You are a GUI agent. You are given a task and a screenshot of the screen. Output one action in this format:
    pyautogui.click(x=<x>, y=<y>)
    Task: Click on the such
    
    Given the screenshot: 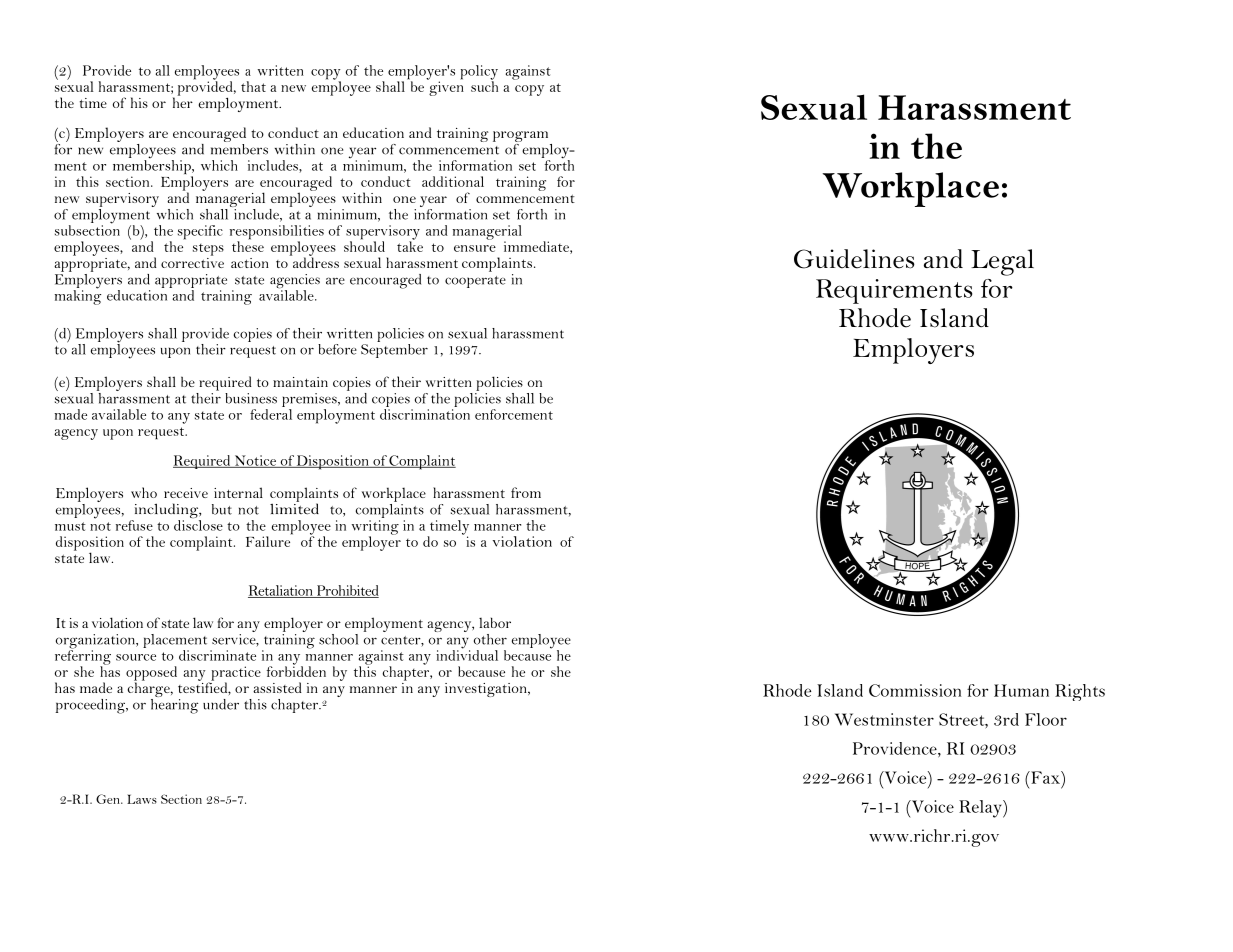 What is the action you would take?
    pyautogui.click(x=484, y=85)
